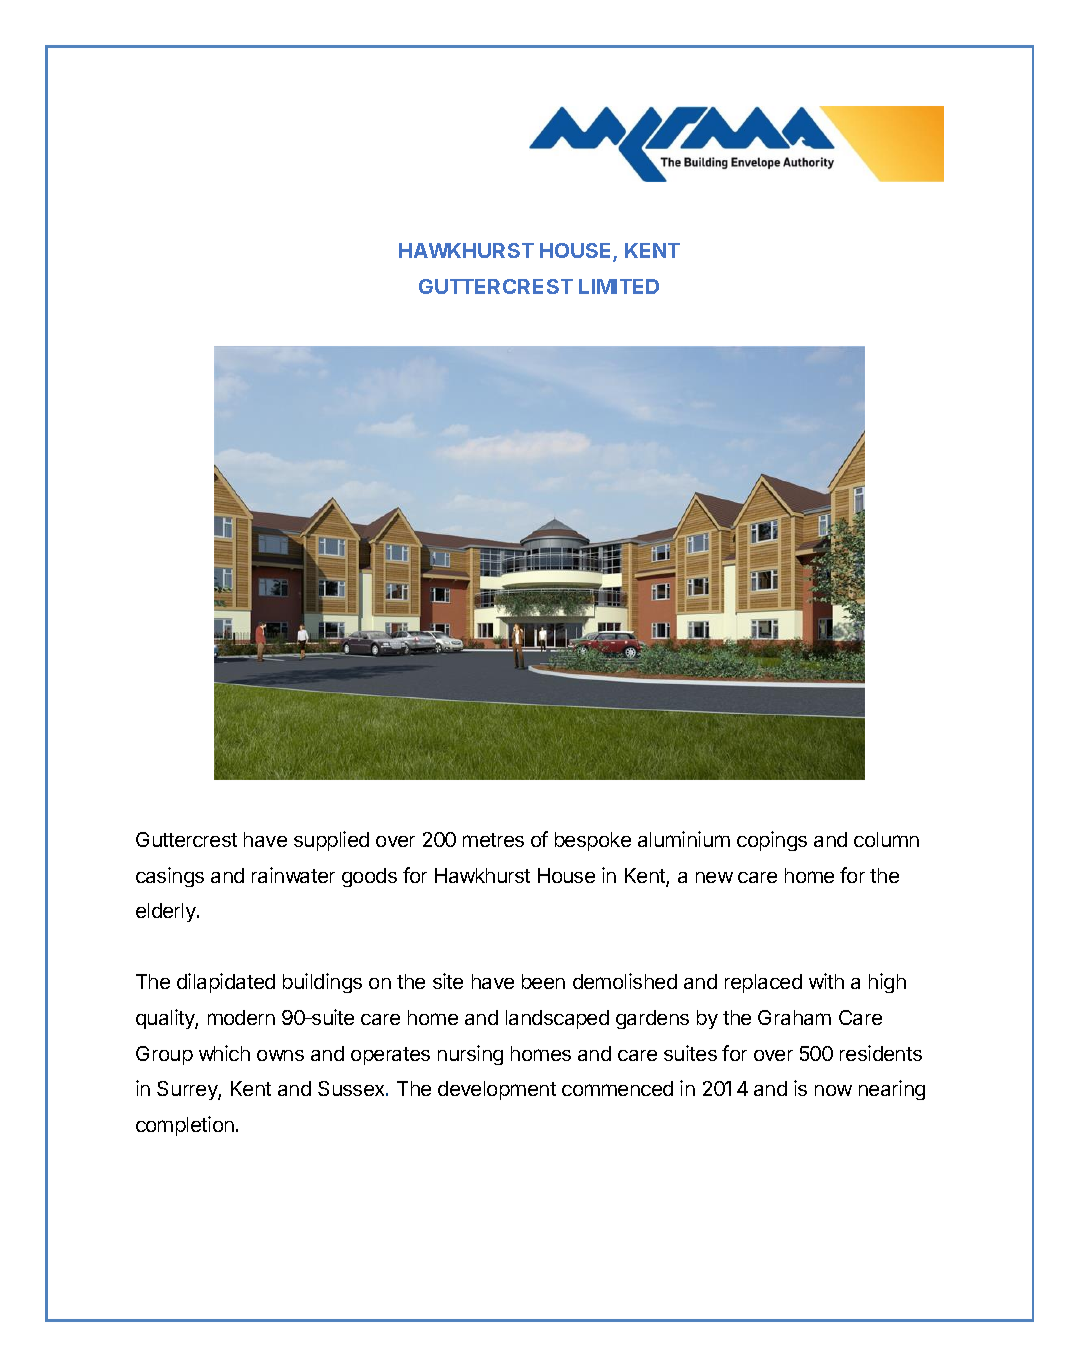 The height and width of the document is (1367, 1079). I want to click on metres, so click(493, 840).
